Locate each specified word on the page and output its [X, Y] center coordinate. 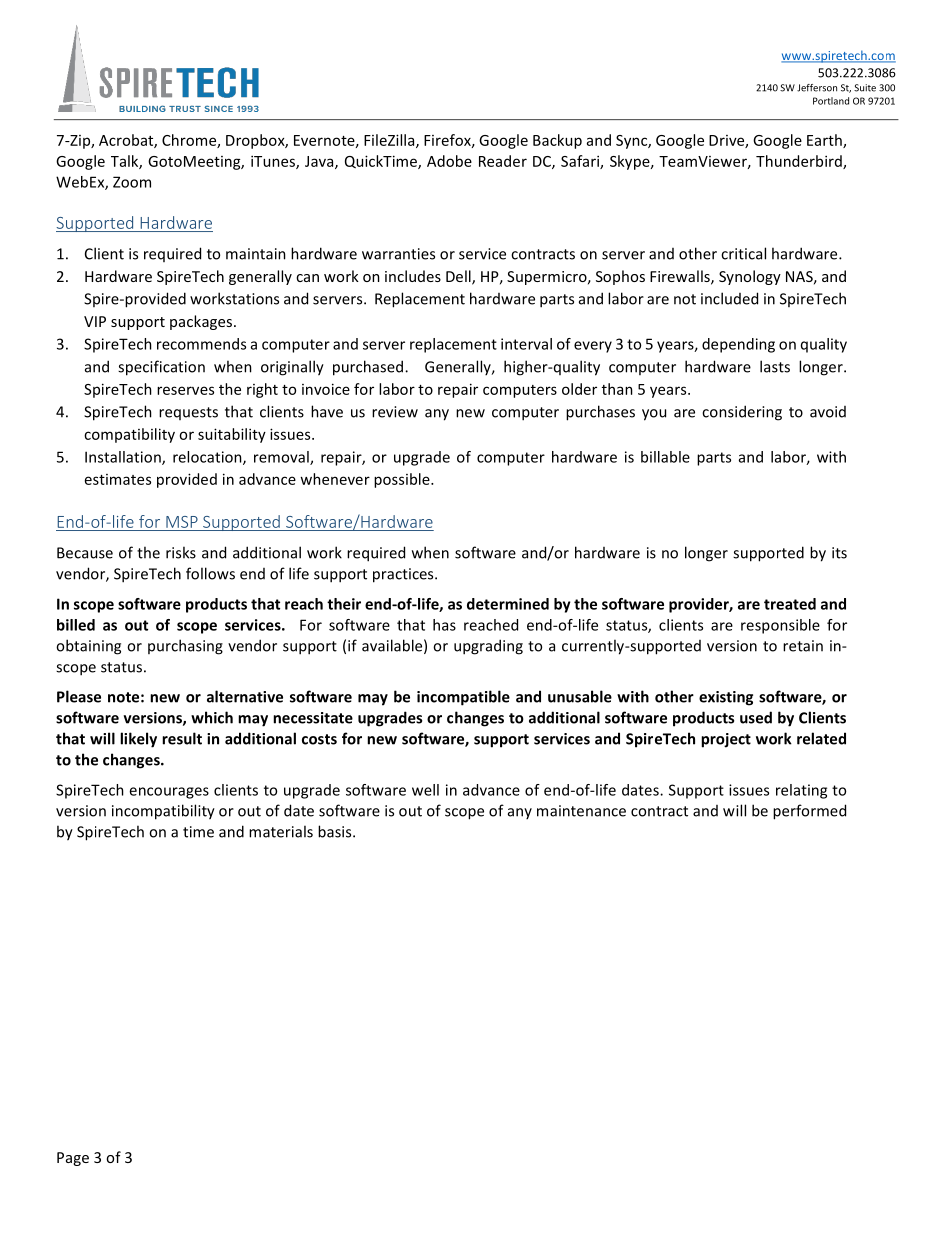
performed [809, 812]
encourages [169, 793]
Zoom [132, 182]
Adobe [449, 161]
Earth [825, 141]
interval [526, 344]
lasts [775, 366]
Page [73, 1159]
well [425, 790]
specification [161, 368]
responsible [780, 626]
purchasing [185, 647]
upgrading [488, 647]
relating [801, 791]
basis [336, 831]
